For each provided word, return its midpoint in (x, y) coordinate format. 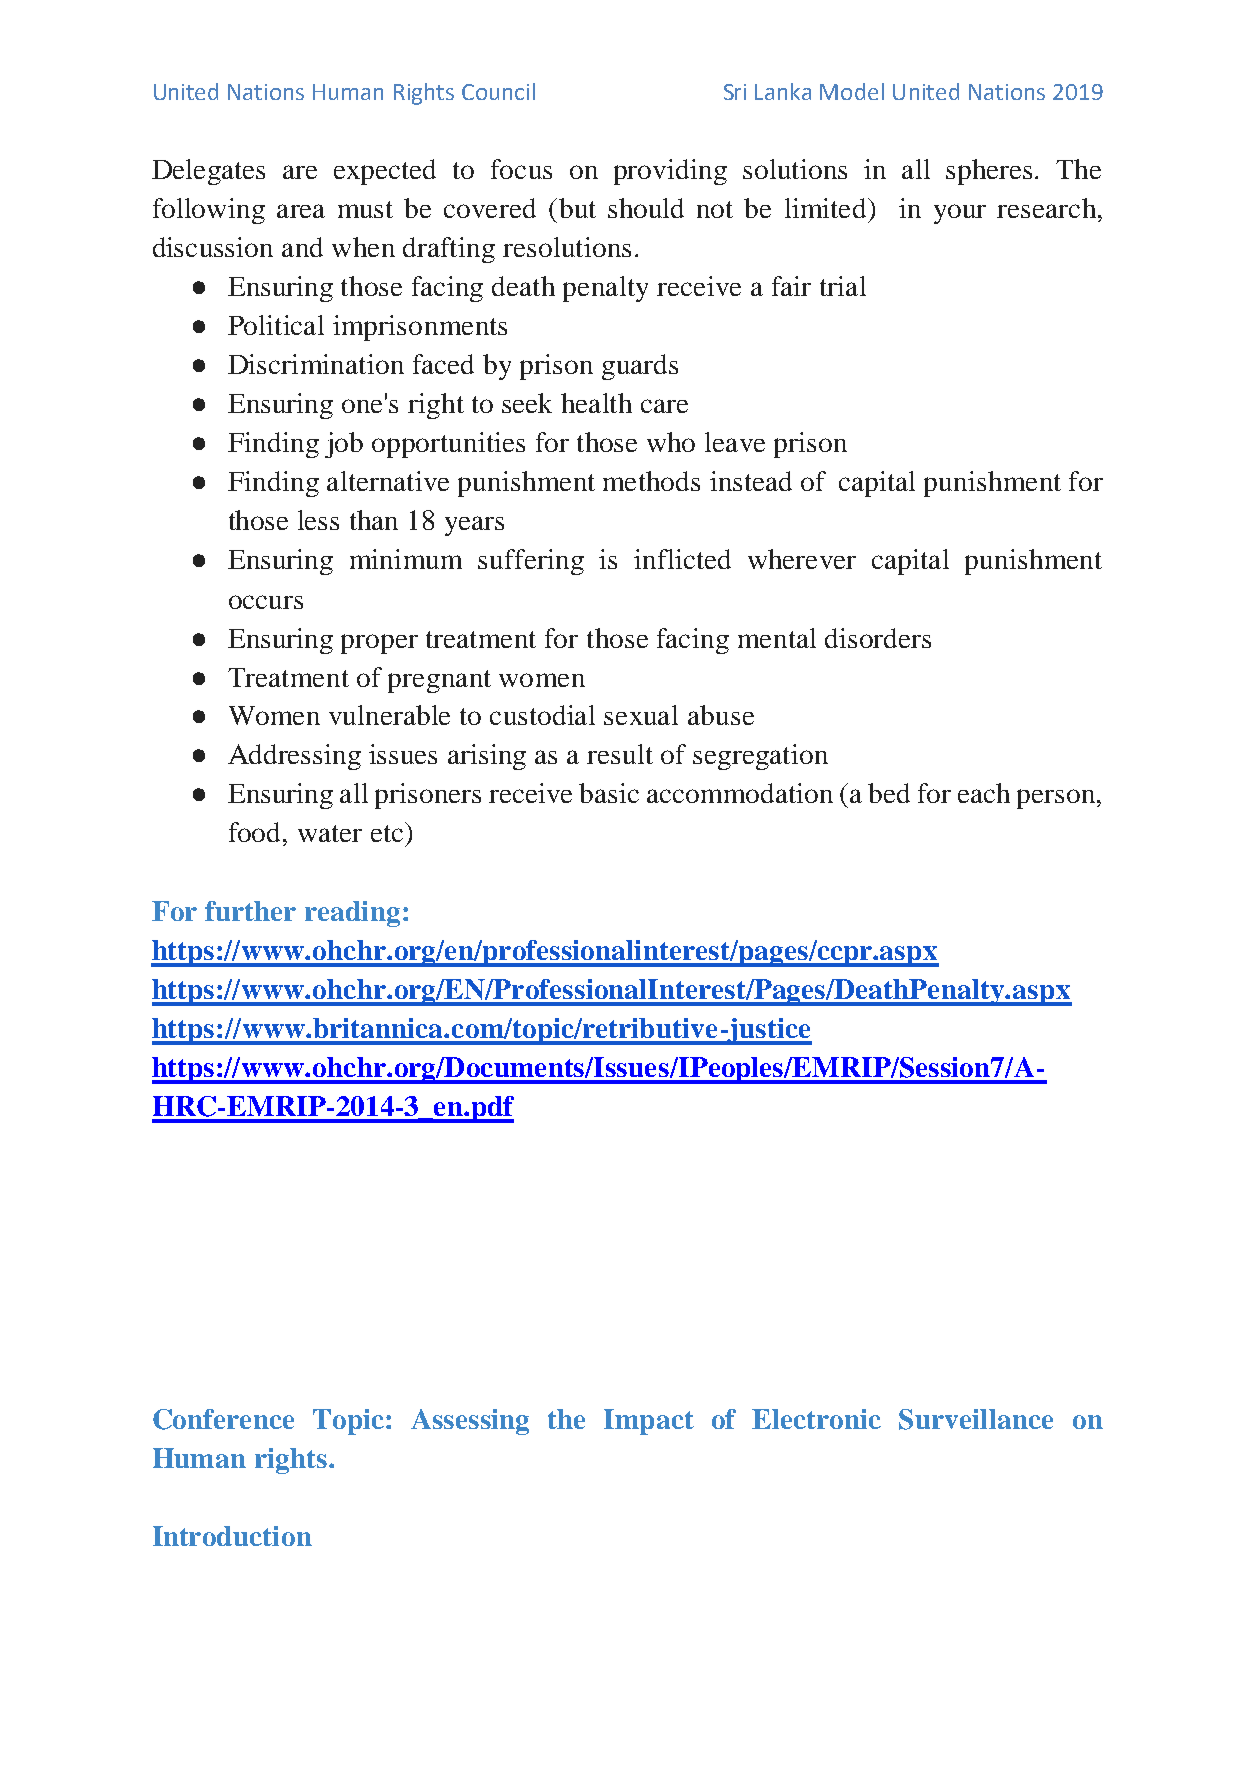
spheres (989, 172)
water (330, 833)
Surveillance (976, 1419)
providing (670, 172)
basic (609, 793)
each (984, 793)
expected (385, 172)
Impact (649, 1422)
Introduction (232, 1536)
